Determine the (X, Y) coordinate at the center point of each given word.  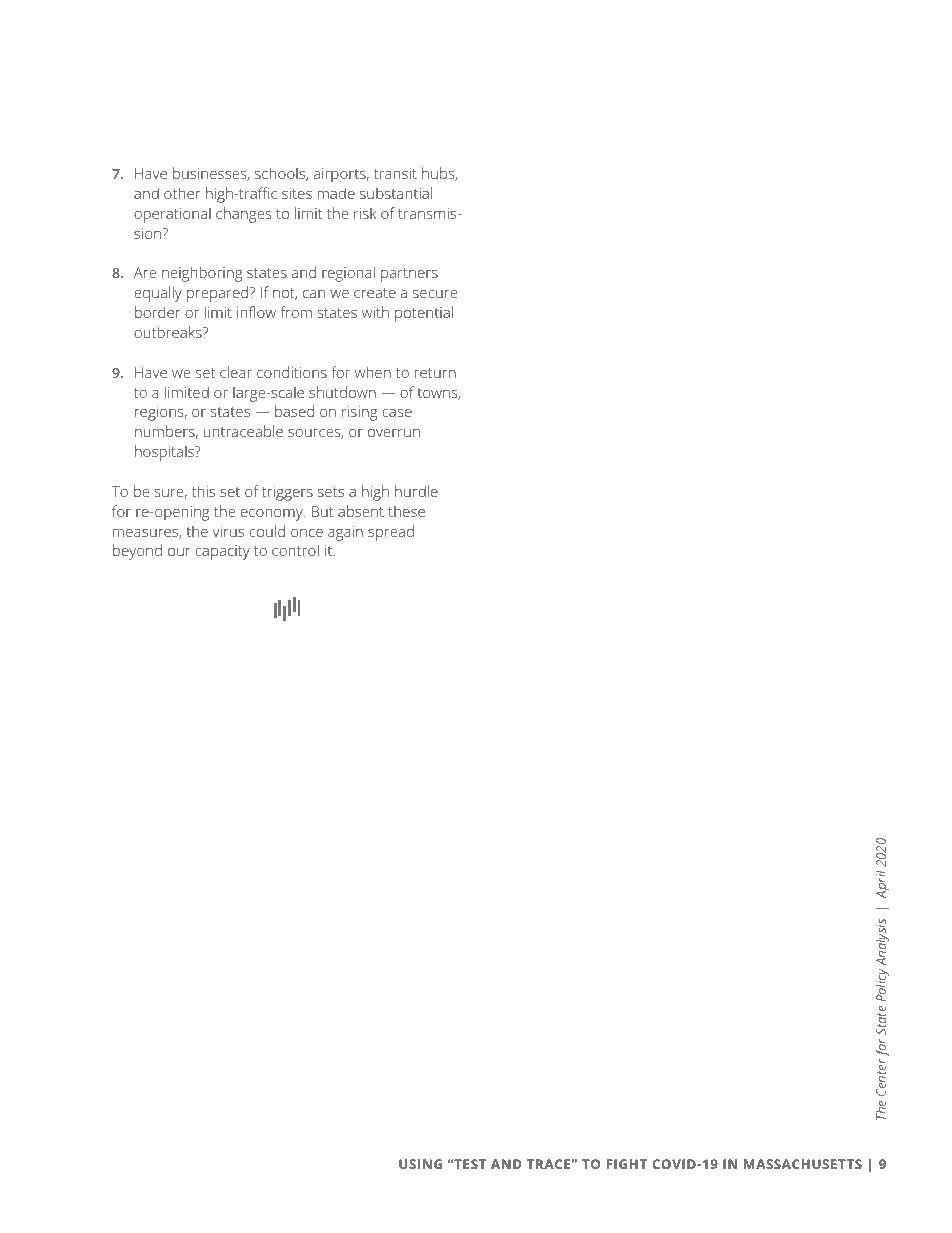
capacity (222, 552)
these (406, 511)
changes (244, 215)
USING (420, 1164)
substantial (396, 193)
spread (391, 533)
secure (435, 294)
